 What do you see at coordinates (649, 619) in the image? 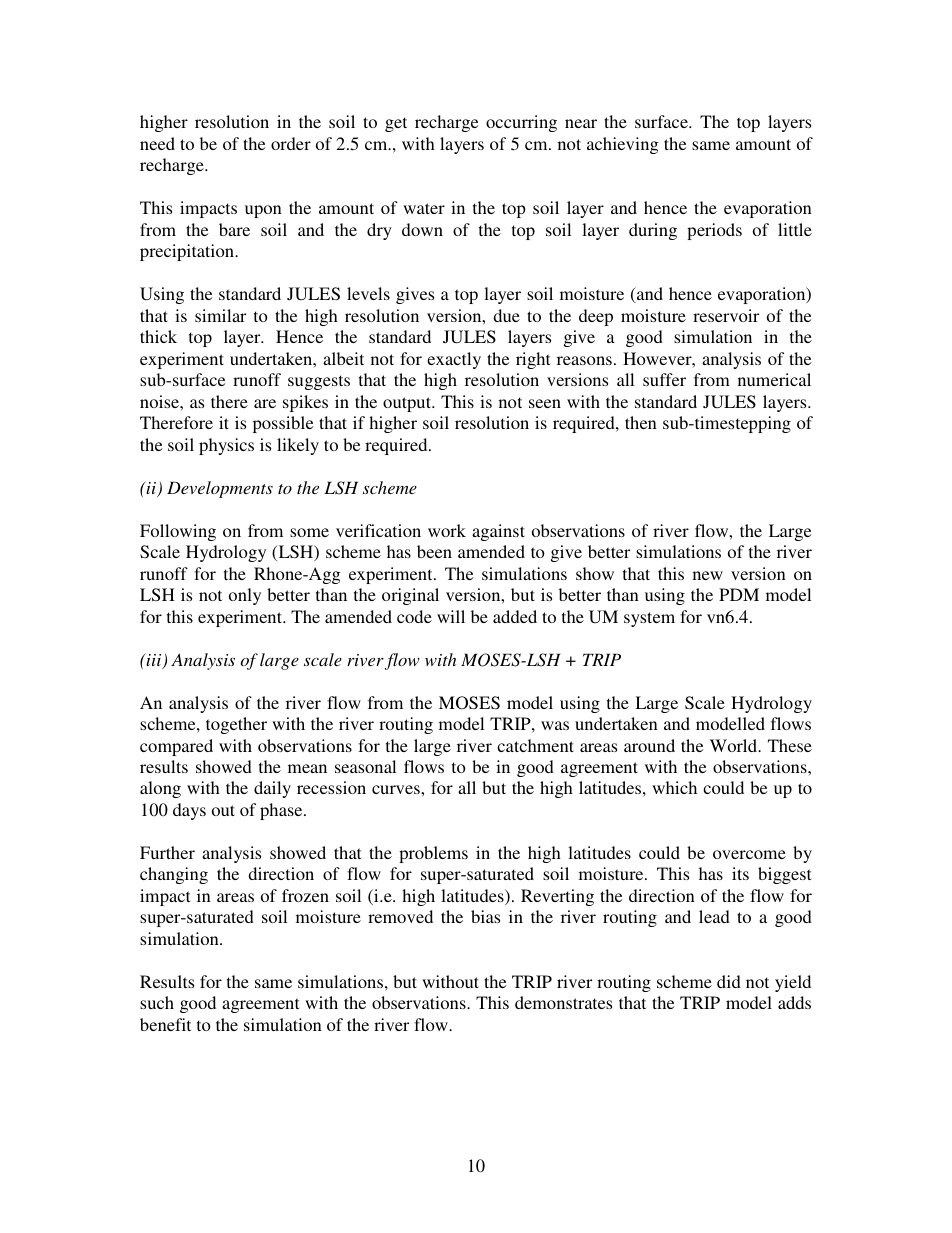
I see `system` at bounding box center [649, 619].
